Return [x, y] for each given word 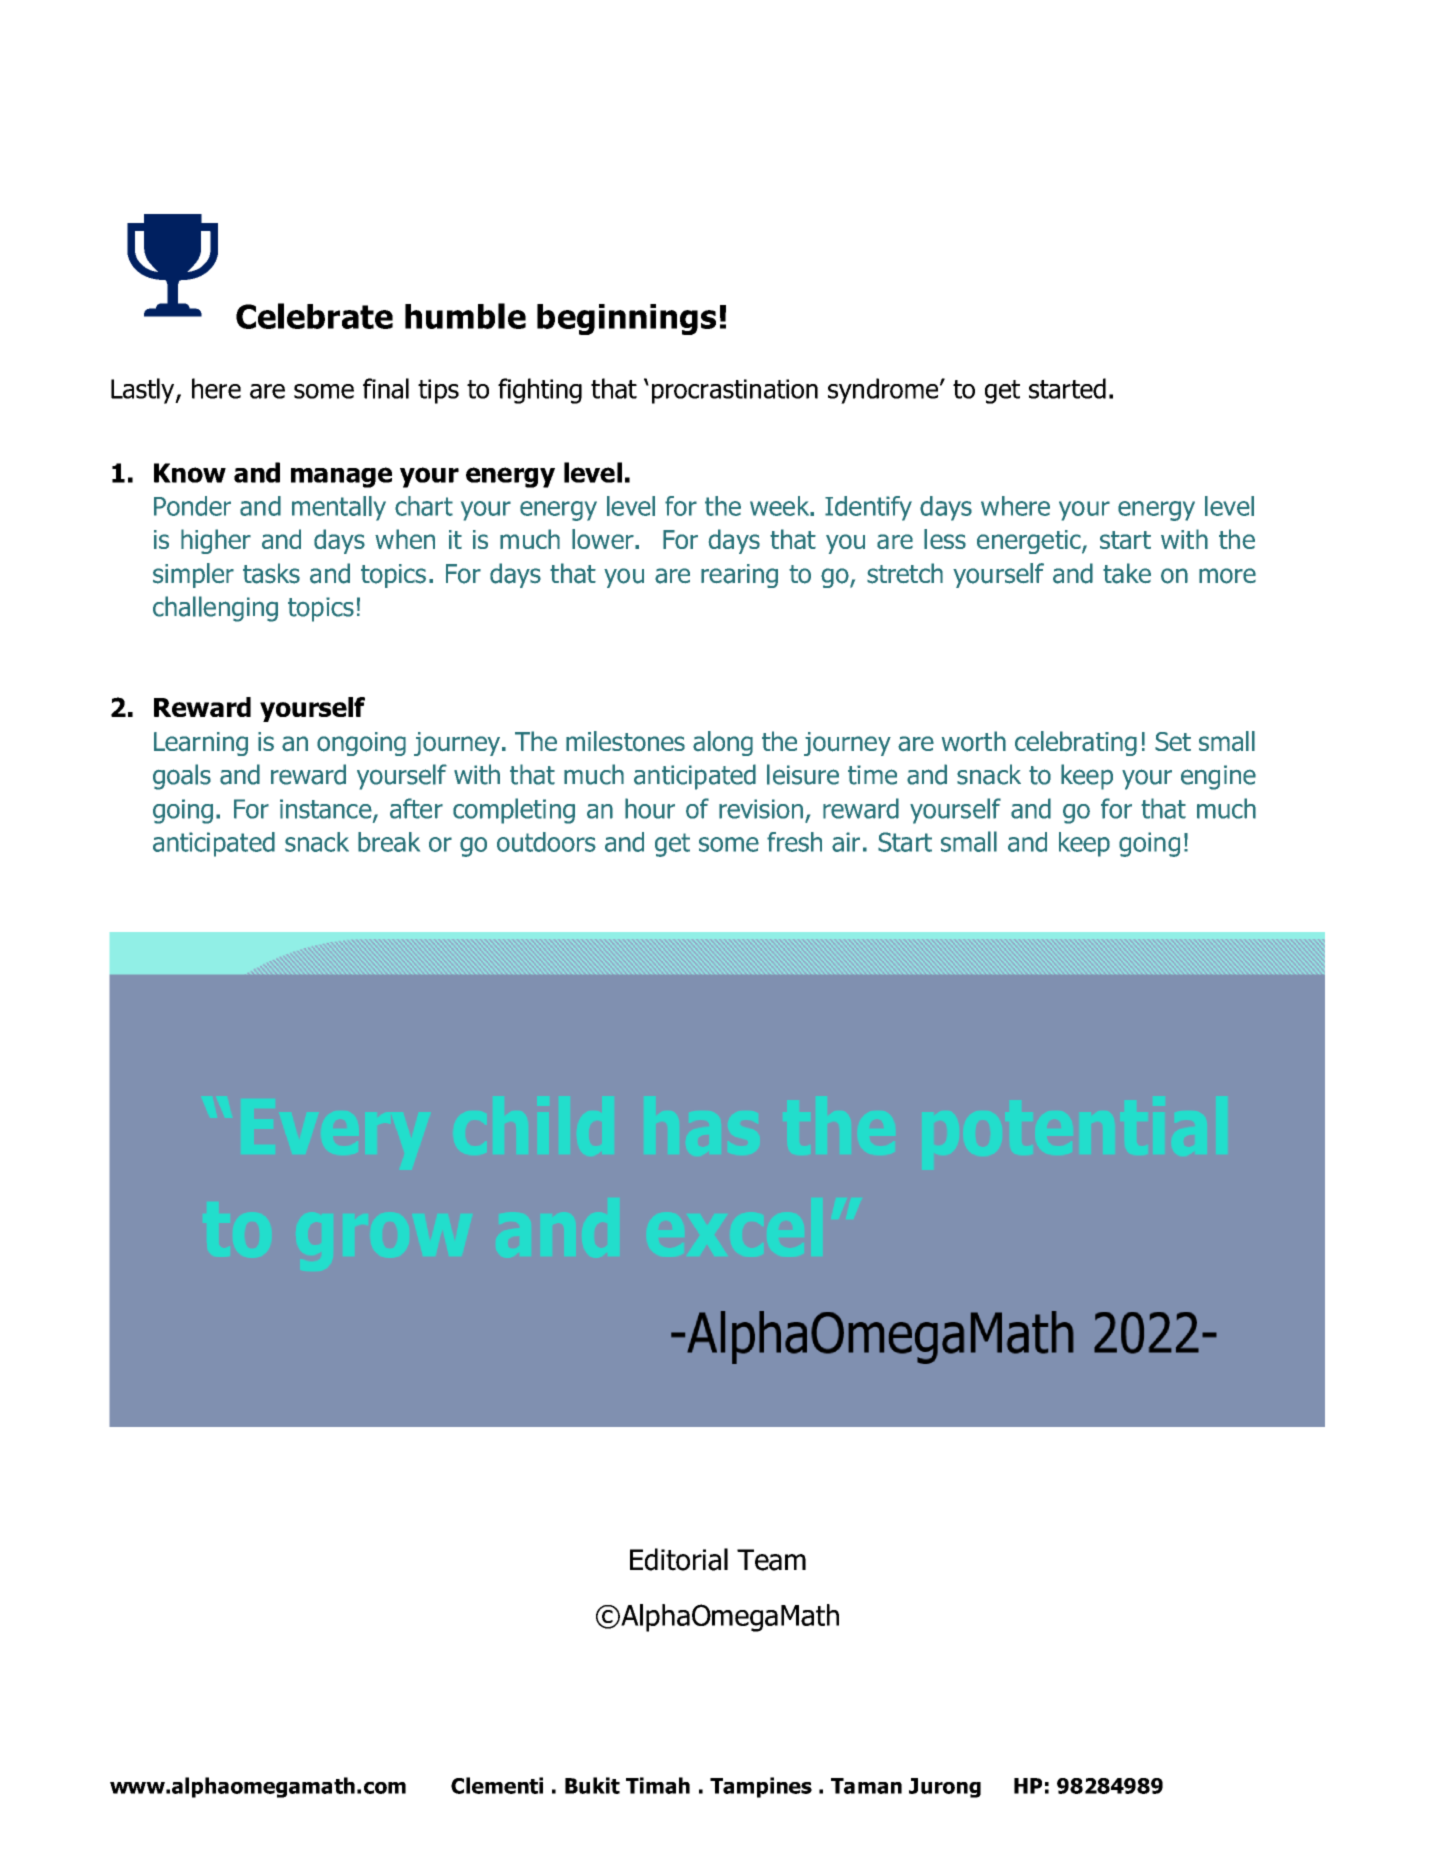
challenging [215, 609]
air [846, 842]
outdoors [546, 842]
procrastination [735, 391]
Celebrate [314, 316]
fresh [794, 842]
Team [771, 1560]
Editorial [679, 1559]
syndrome [884, 391]
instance [327, 810]
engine [1218, 777]
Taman [866, 1786]
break [389, 842]
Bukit [592, 1785]
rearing [739, 576]
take [1127, 573]
